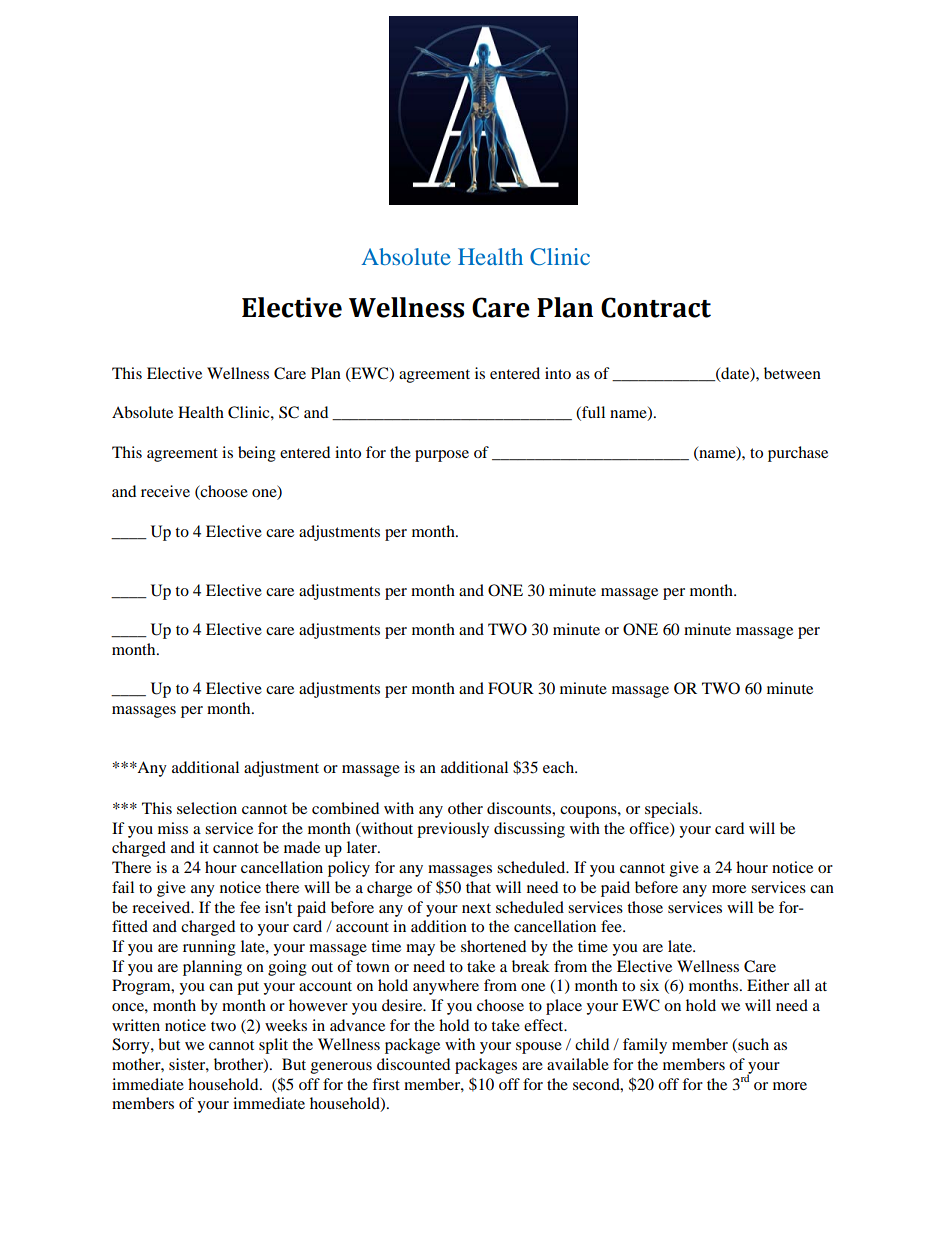  What do you see at coordinates (478, 887) in the screenshot?
I see `that` at bounding box center [478, 887].
